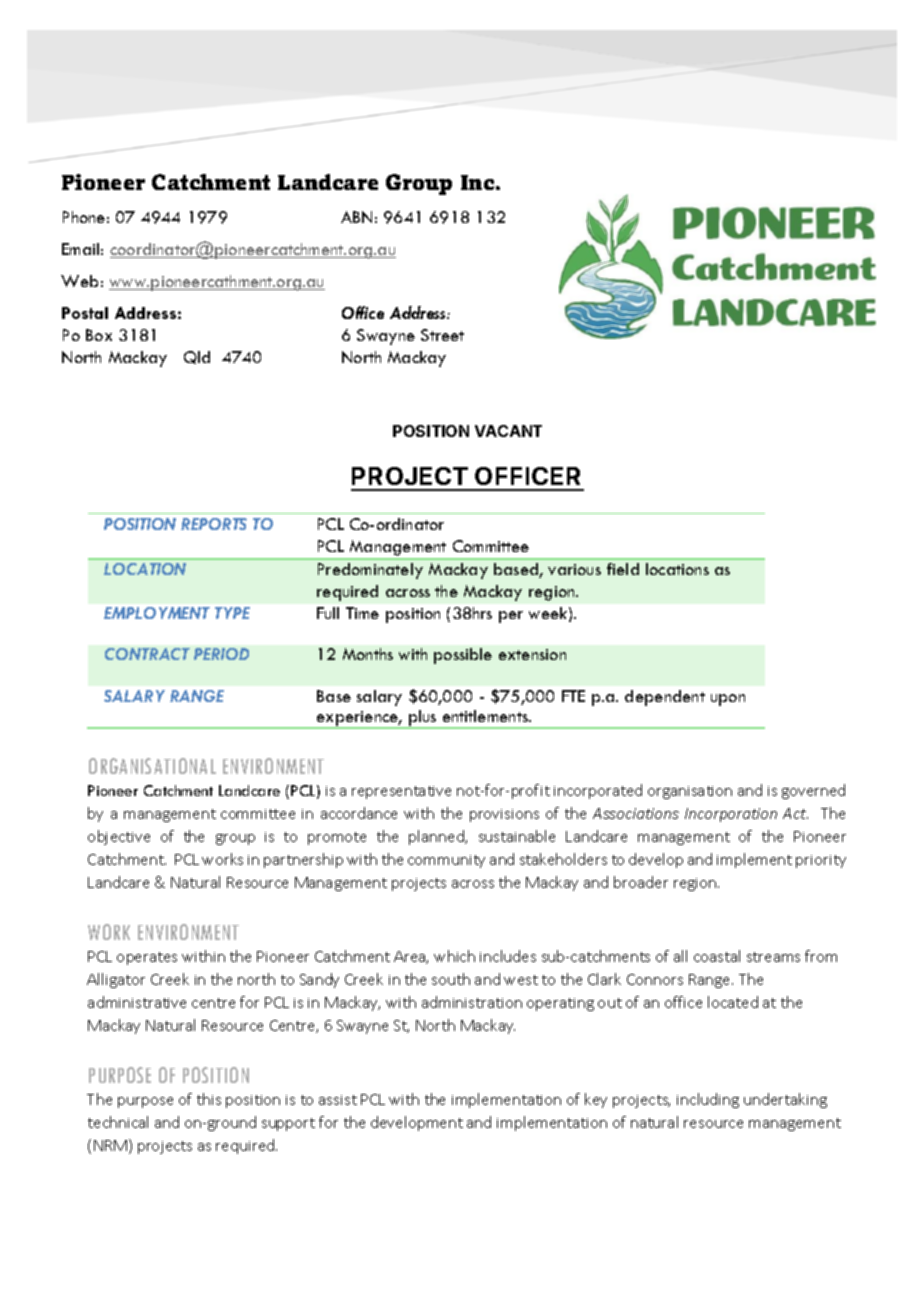 The image size is (924, 1308). Describe the element at coordinates (197, 357) in the page. I see `Qld` at that location.
